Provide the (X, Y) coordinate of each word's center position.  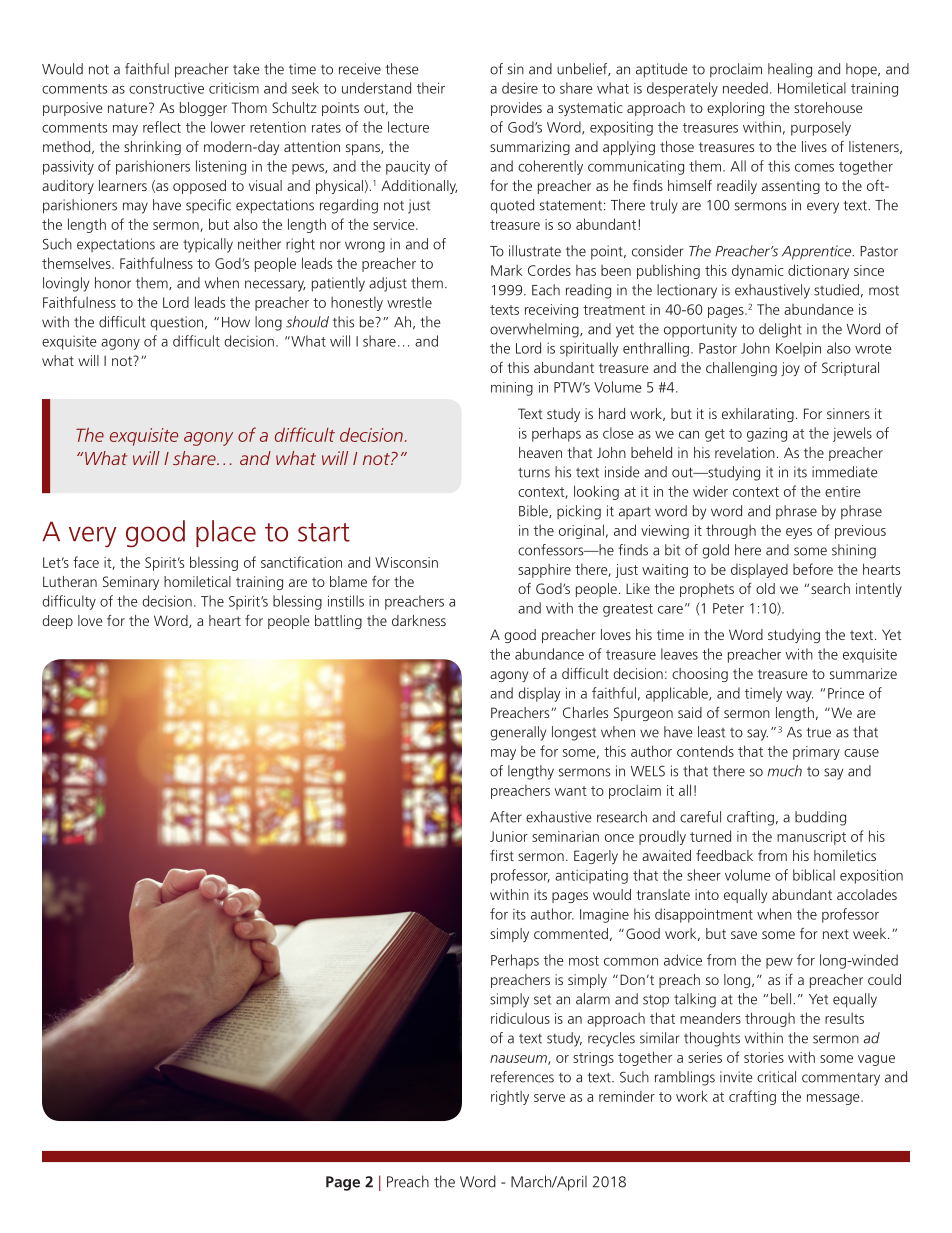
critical (776, 1077)
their (431, 88)
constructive (166, 88)
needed (745, 88)
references (522, 1077)
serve (549, 1098)
